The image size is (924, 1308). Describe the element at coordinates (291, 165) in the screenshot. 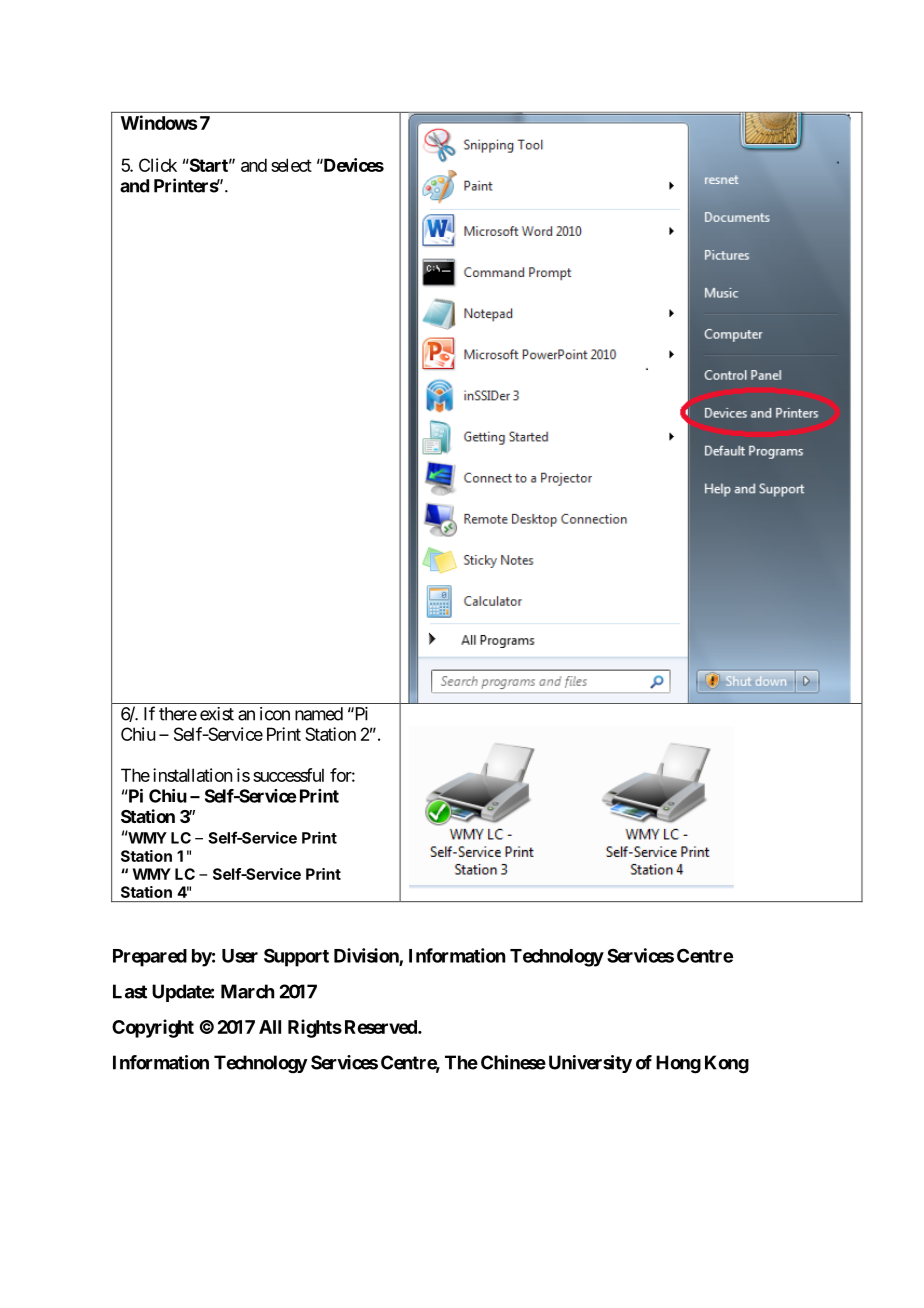

I see `select` at that location.
